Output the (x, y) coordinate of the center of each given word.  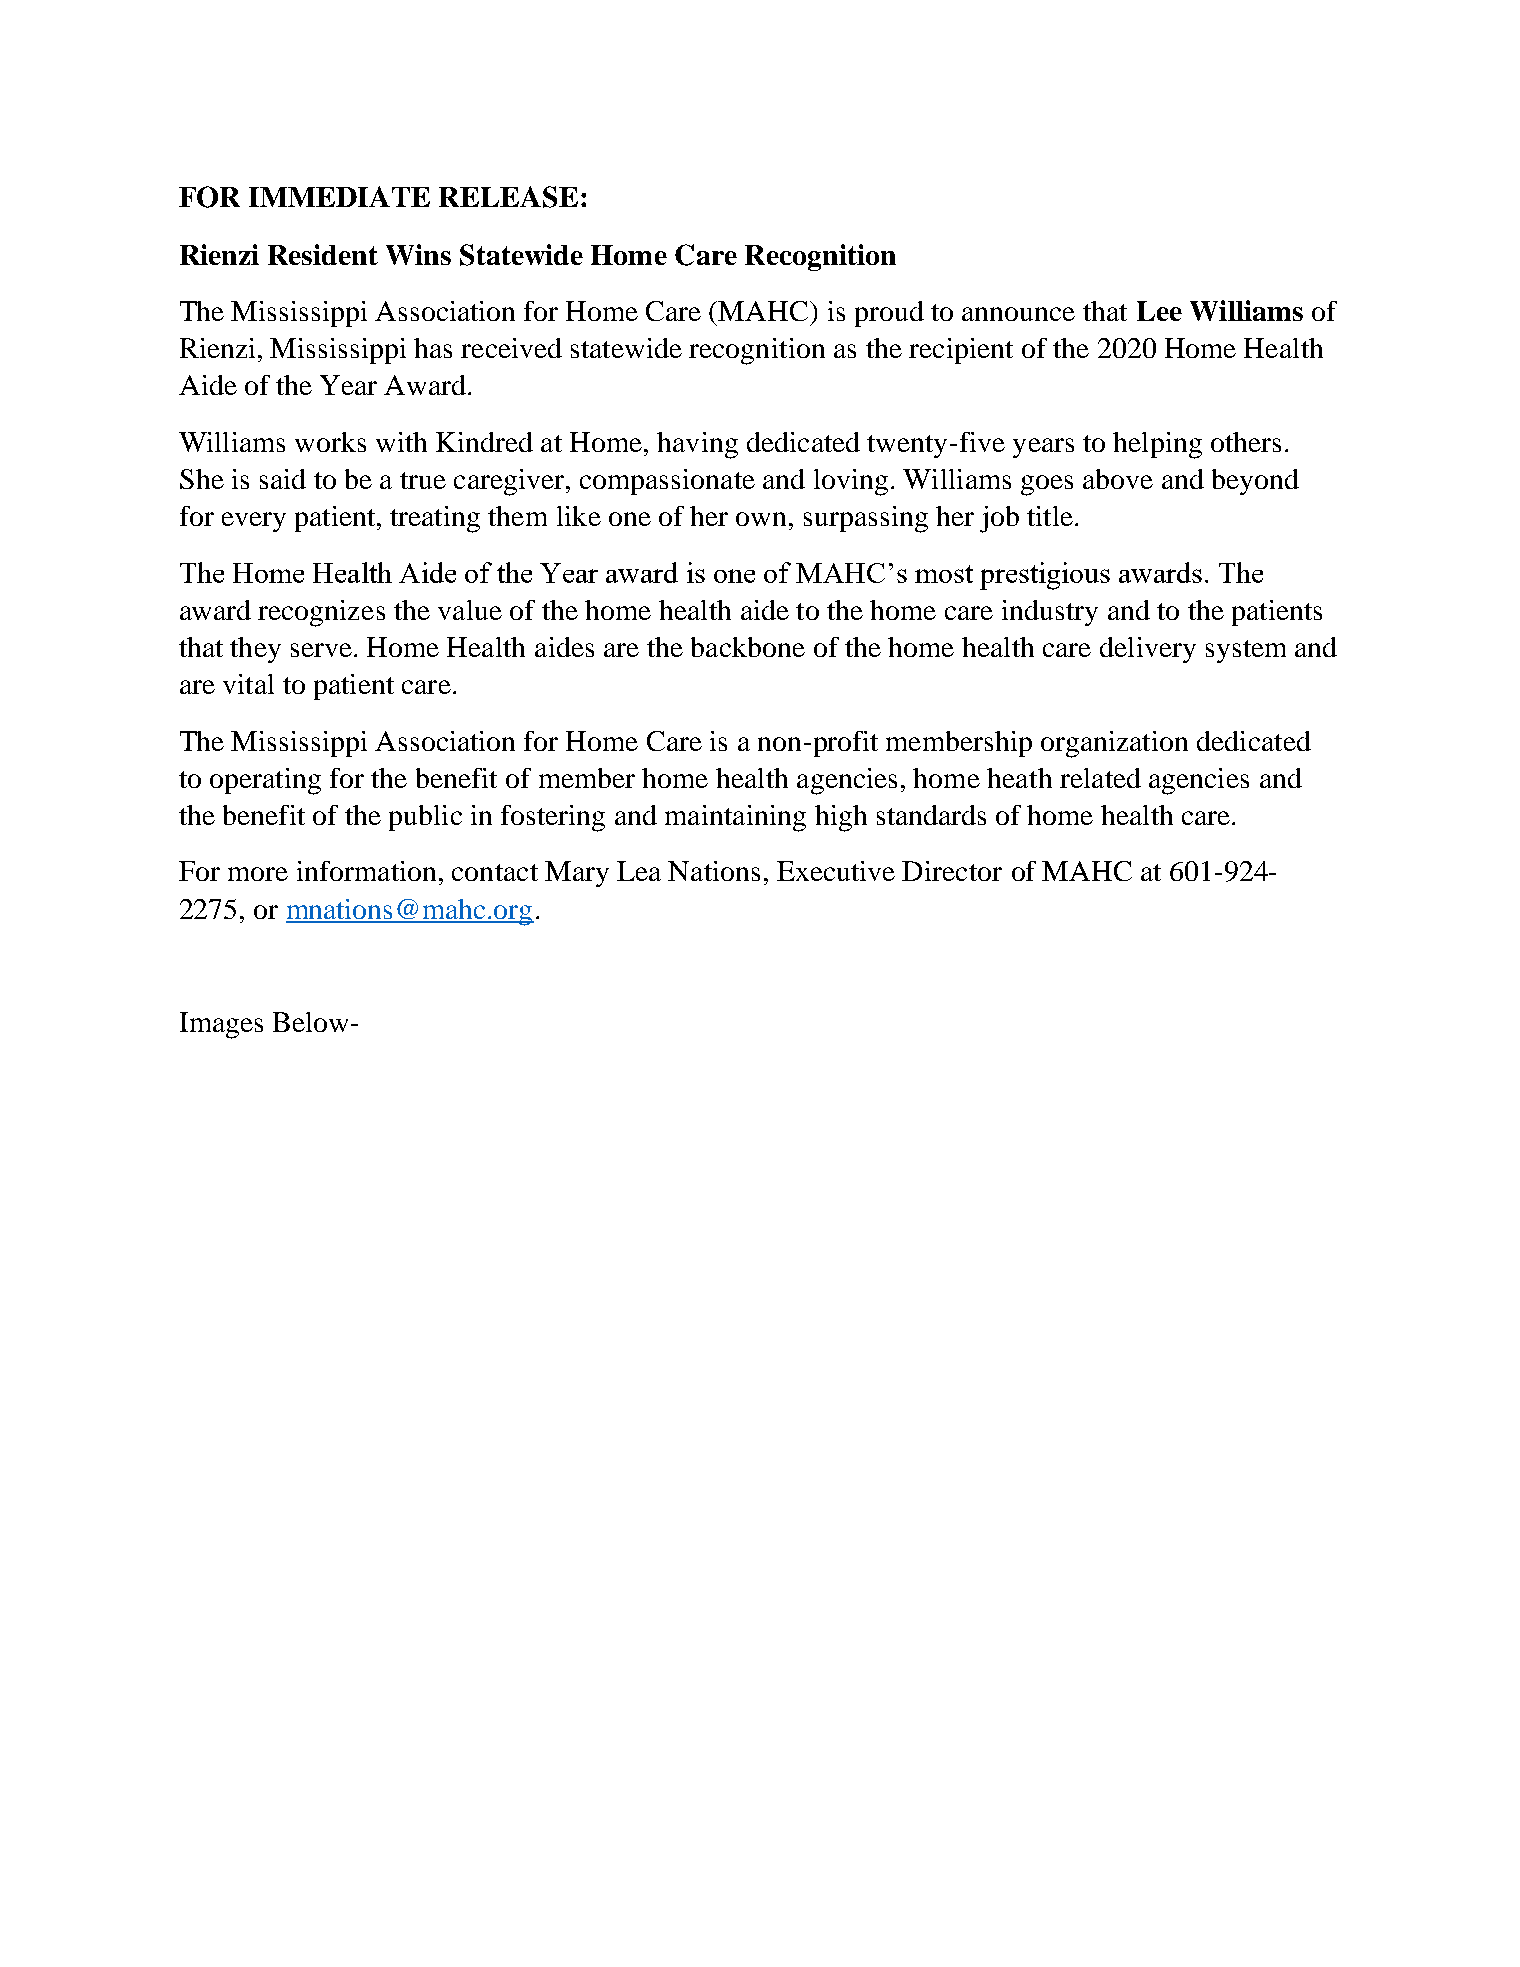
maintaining (735, 818)
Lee (1159, 311)
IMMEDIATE (339, 196)
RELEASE (508, 197)
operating (265, 781)
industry (1050, 613)
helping (1157, 445)
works (330, 442)
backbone (748, 647)
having (697, 445)
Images (221, 1025)
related (1100, 778)
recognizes (321, 613)
